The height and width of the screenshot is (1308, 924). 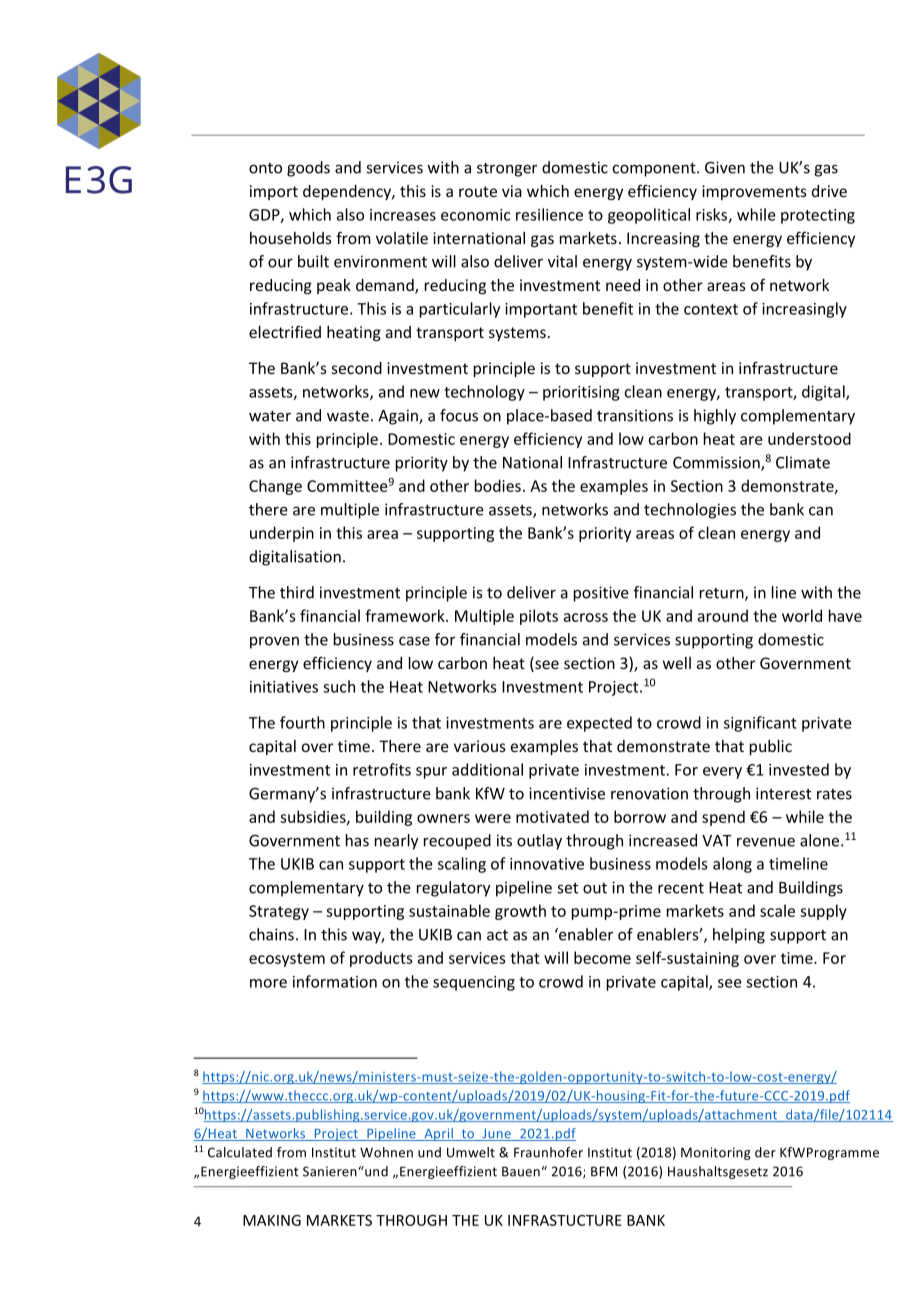 I want to click on such, so click(x=339, y=686).
